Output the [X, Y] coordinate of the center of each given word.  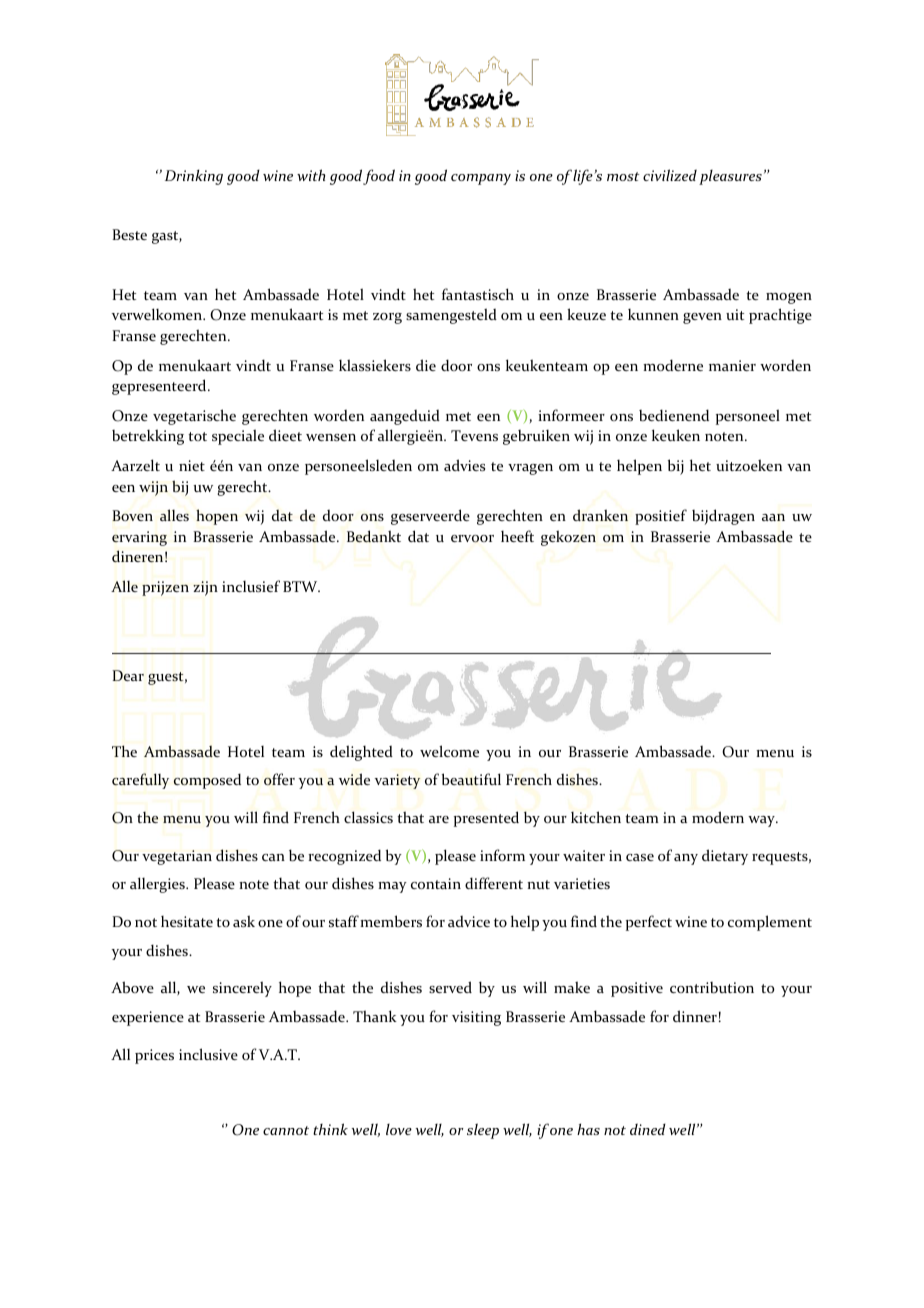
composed [207, 781]
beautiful [471, 779]
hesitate [187, 921]
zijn [205, 588]
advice [469, 921]
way [762, 821]
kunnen [653, 314]
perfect [649, 923]
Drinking [194, 177]
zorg [387, 318]
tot [197, 436]
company [481, 179]
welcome [449, 751]
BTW [301, 586]
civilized [670, 175]
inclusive [208, 1054]
